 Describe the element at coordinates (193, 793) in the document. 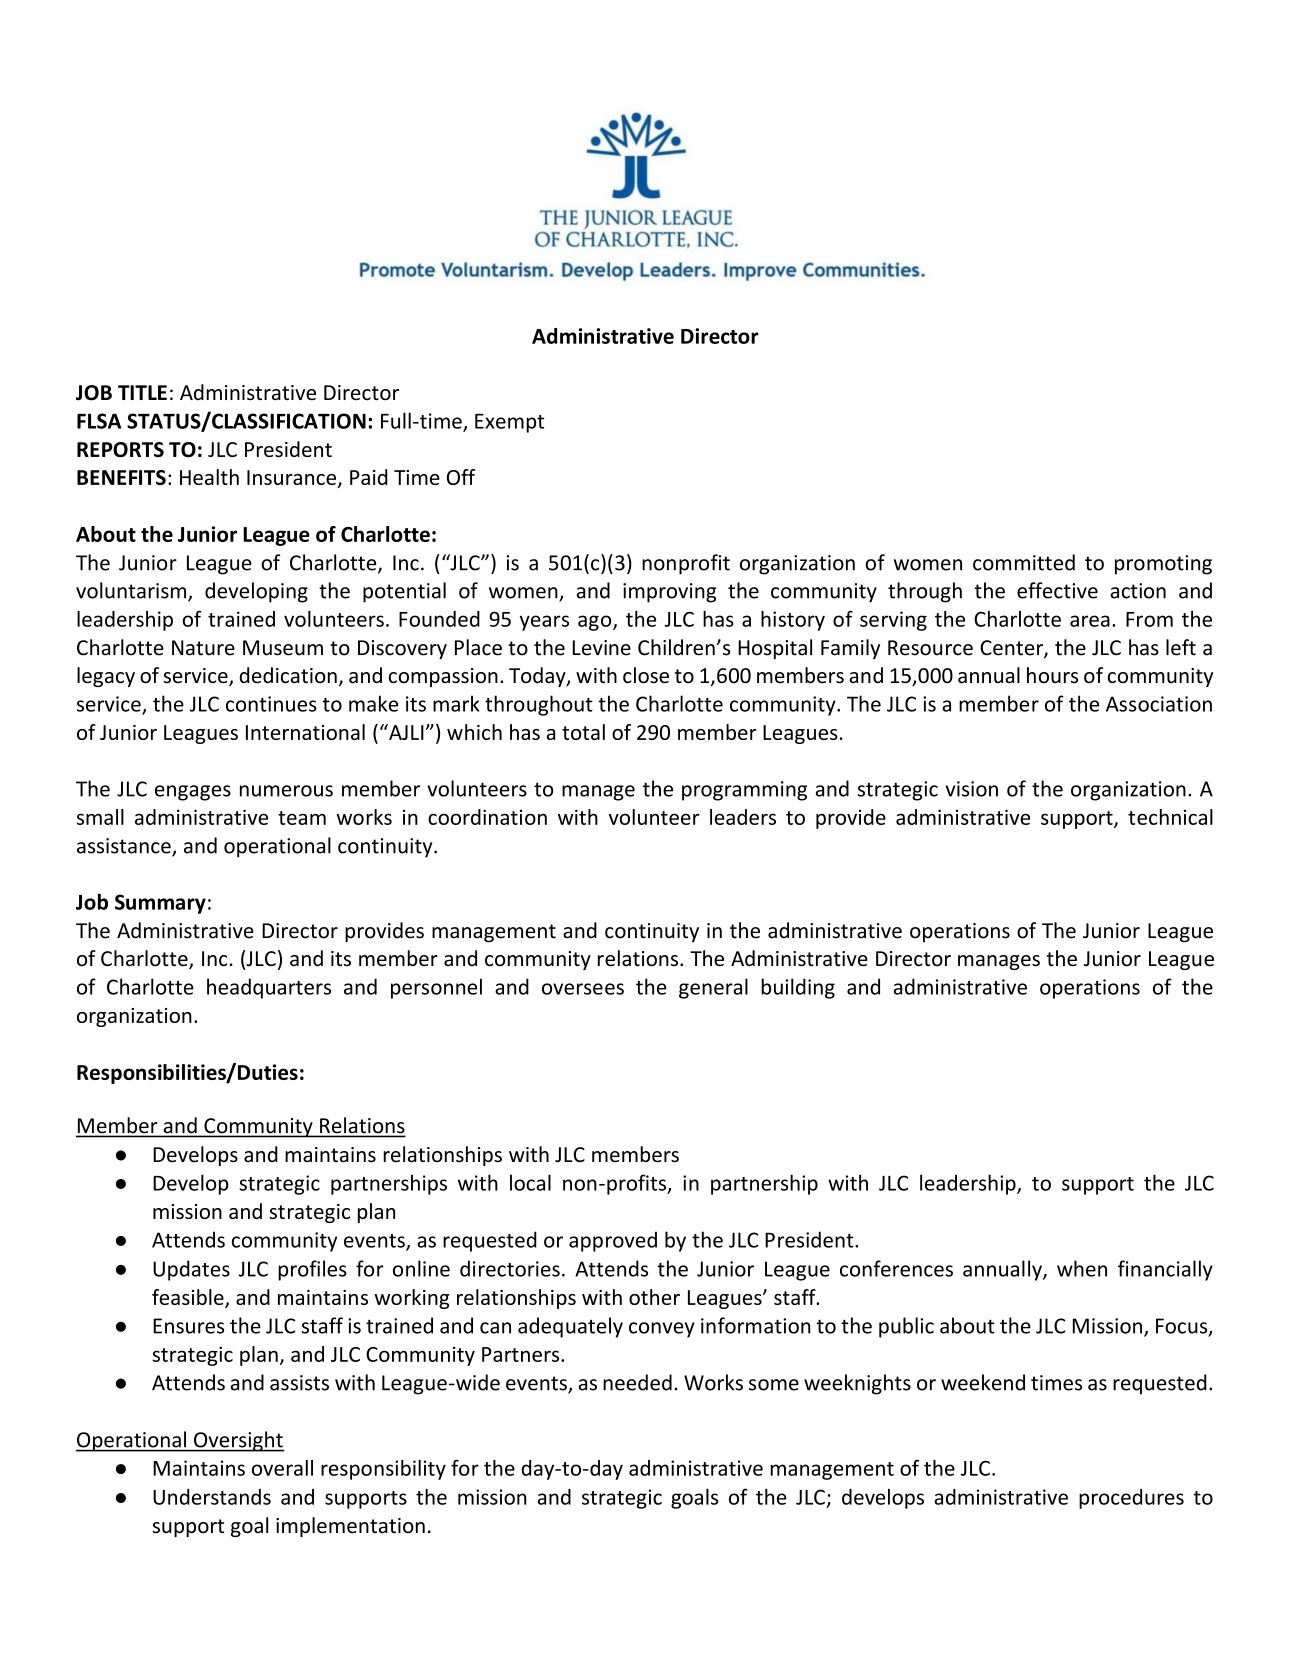

I see `engages` at that location.
